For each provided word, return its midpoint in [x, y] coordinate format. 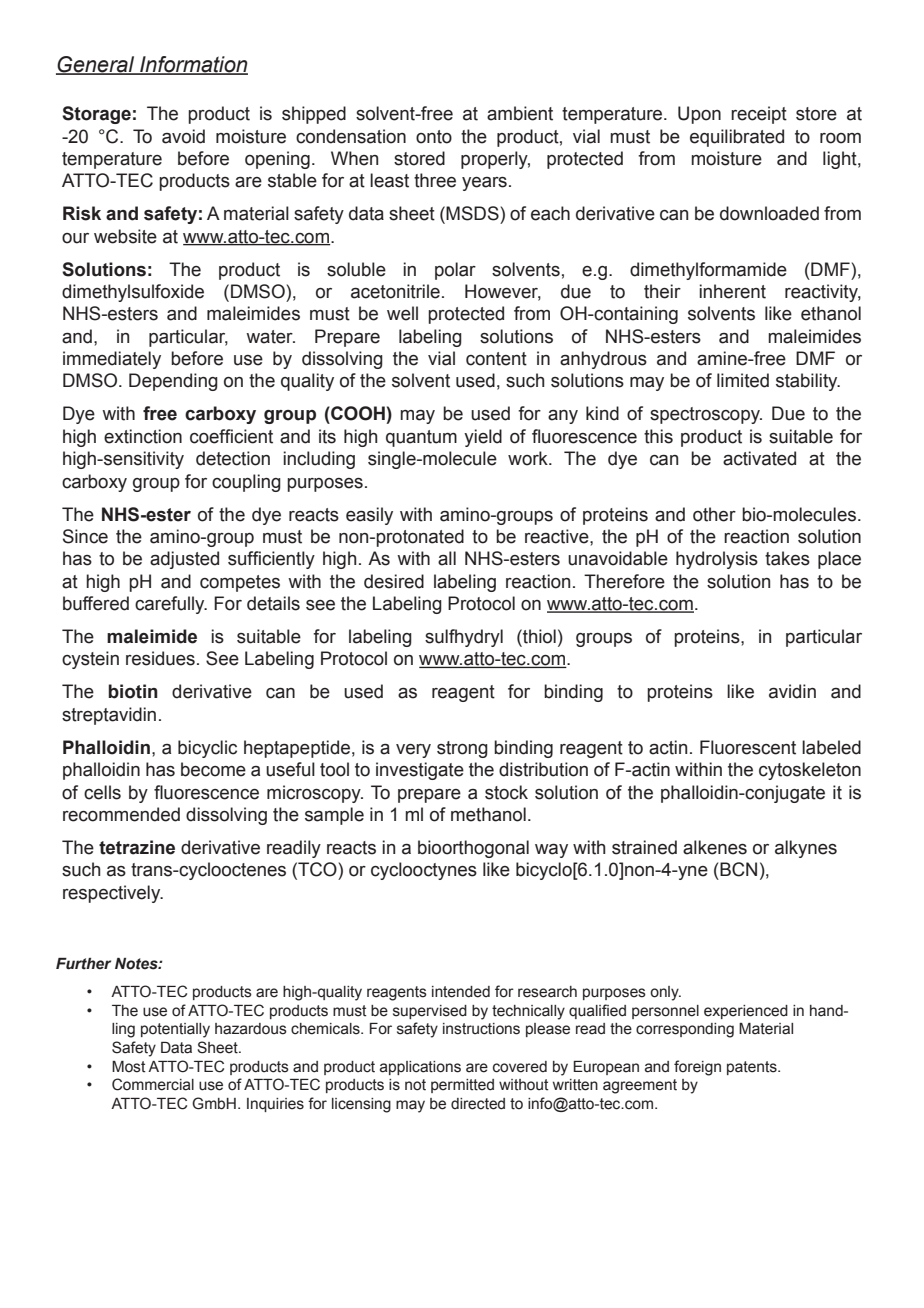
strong [462, 749]
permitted [462, 1086]
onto [434, 137]
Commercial [153, 1084]
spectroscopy [706, 415]
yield [483, 438]
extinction [143, 436]
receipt [759, 115]
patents [753, 1068]
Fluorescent [748, 747]
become [213, 769]
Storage [96, 115]
